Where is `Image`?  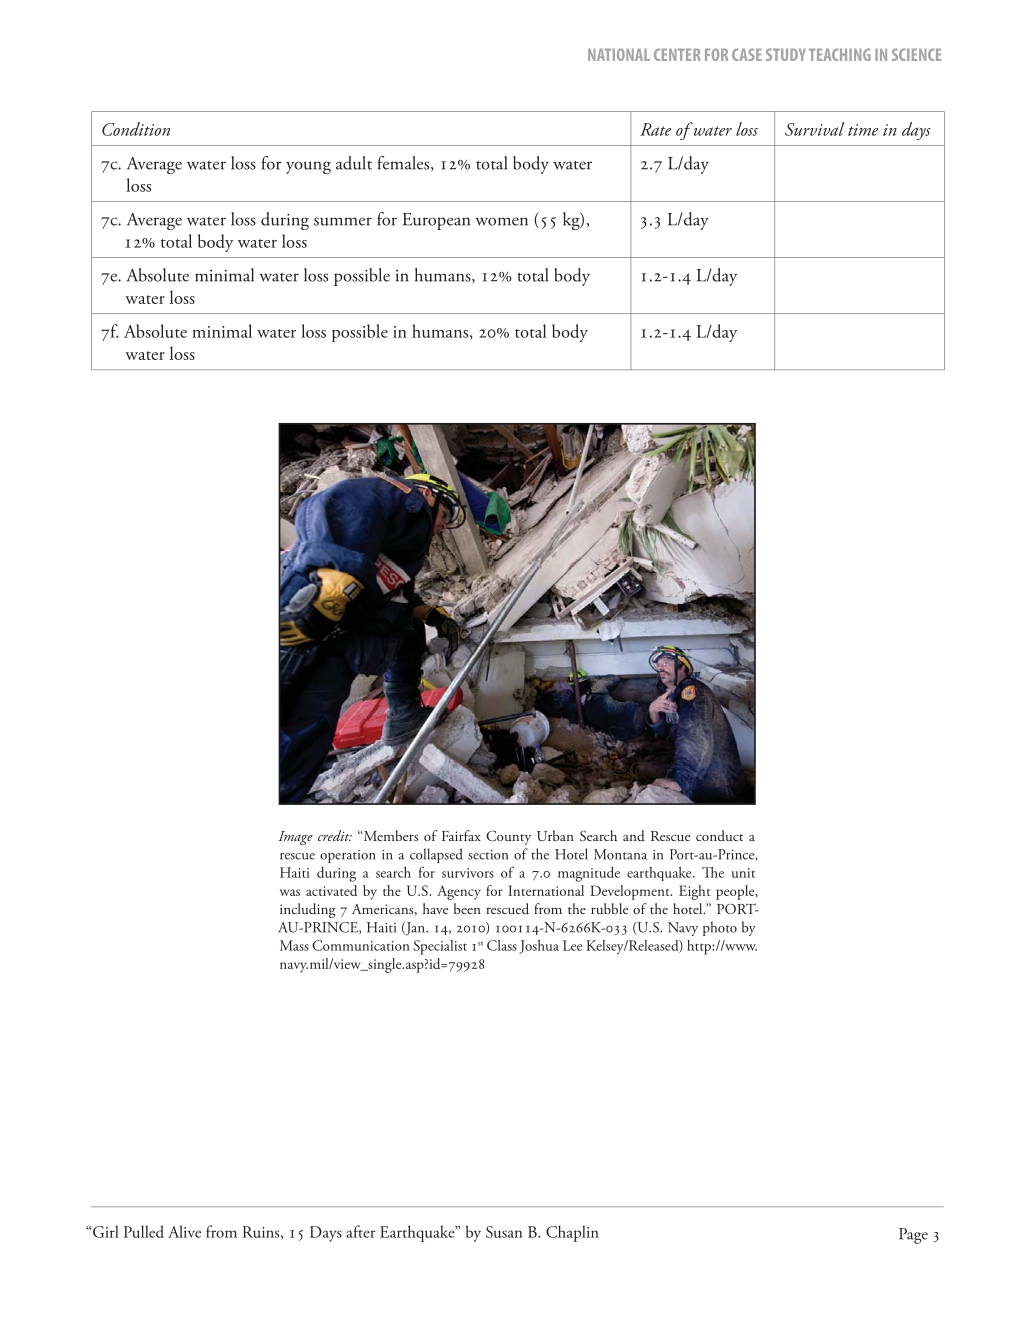 Image is located at coordinates (296, 838).
